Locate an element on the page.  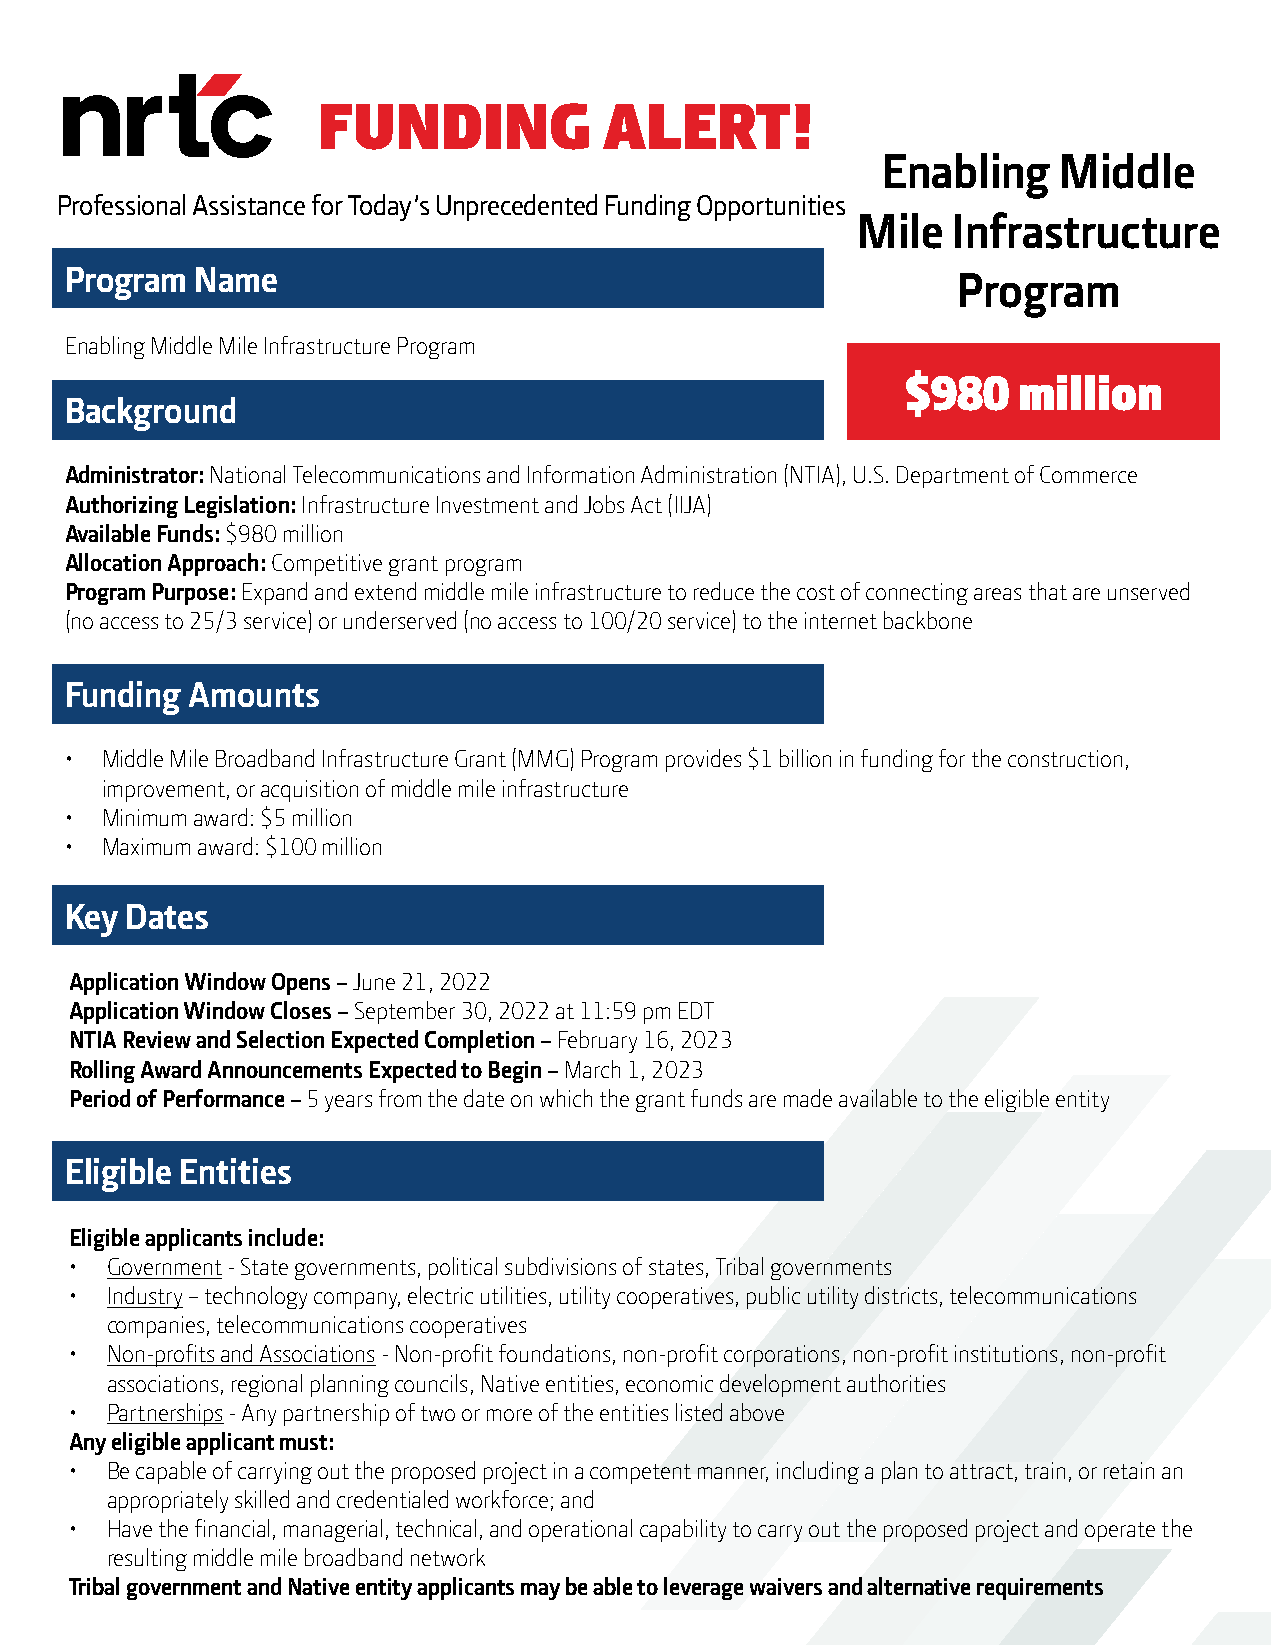
Purpose is located at coordinates (190, 594).
